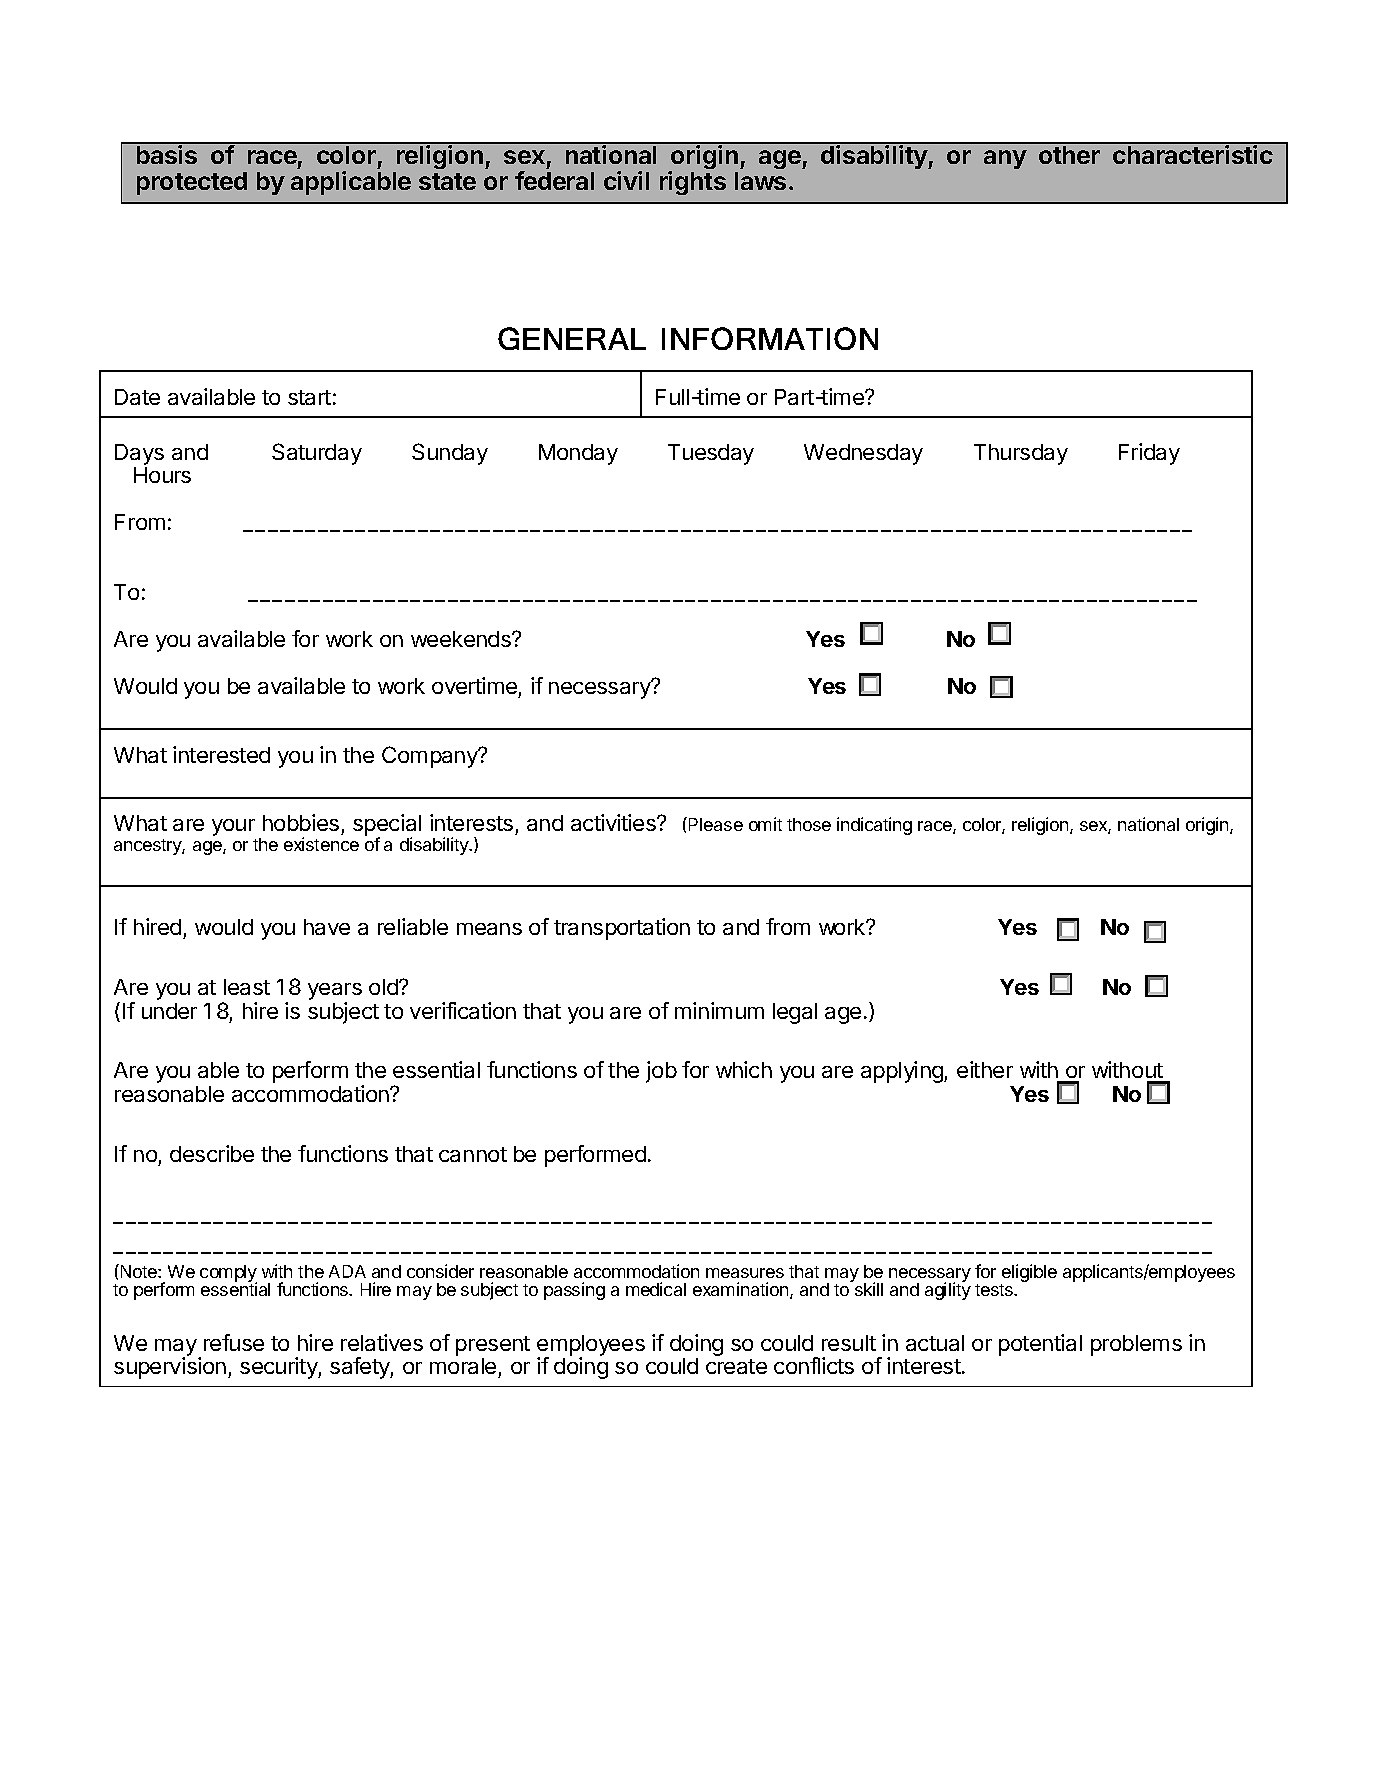  Describe the element at coordinates (656, 1289) in the screenshot. I see `medical` at that location.
